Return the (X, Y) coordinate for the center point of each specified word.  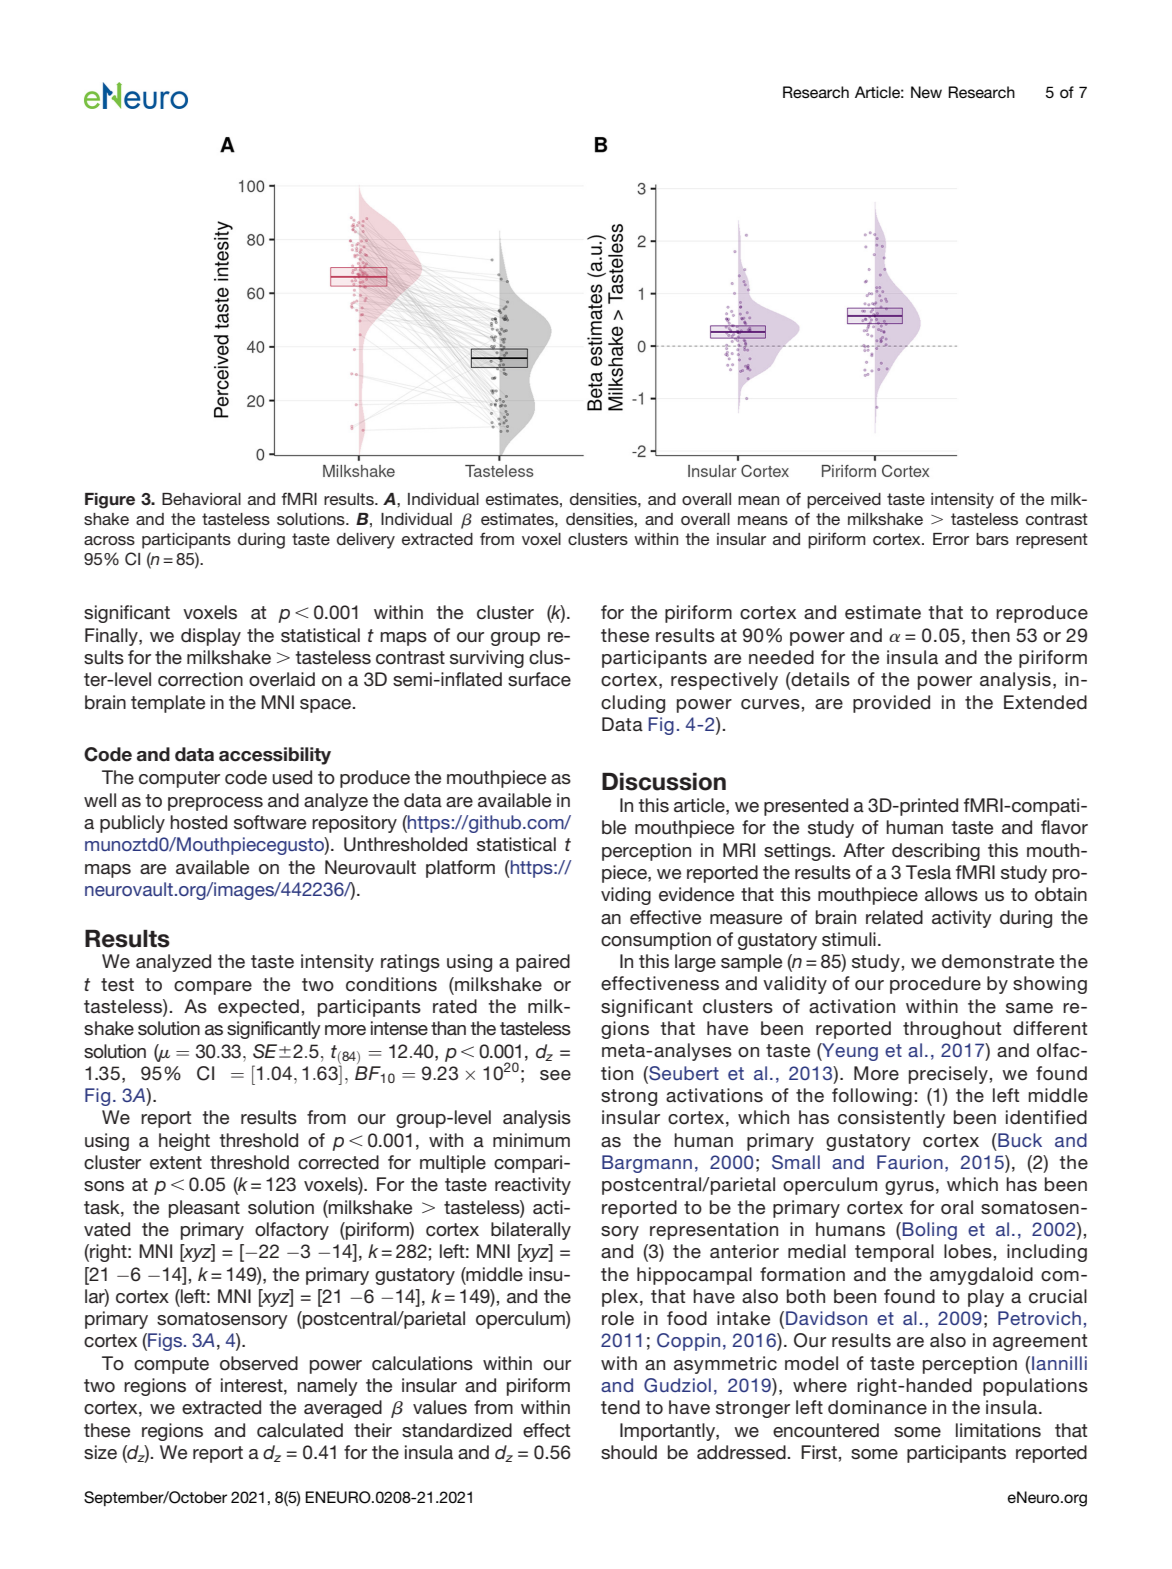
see (555, 1075)
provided (891, 704)
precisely (948, 1075)
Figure (110, 501)
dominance (877, 1407)
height (184, 1142)
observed (259, 1363)
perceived (844, 501)
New (926, 92)
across (109, 540)
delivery (366, 541)
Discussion (664, 782)
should (629, 1452)
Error (951, 539)
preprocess (215, 804)
